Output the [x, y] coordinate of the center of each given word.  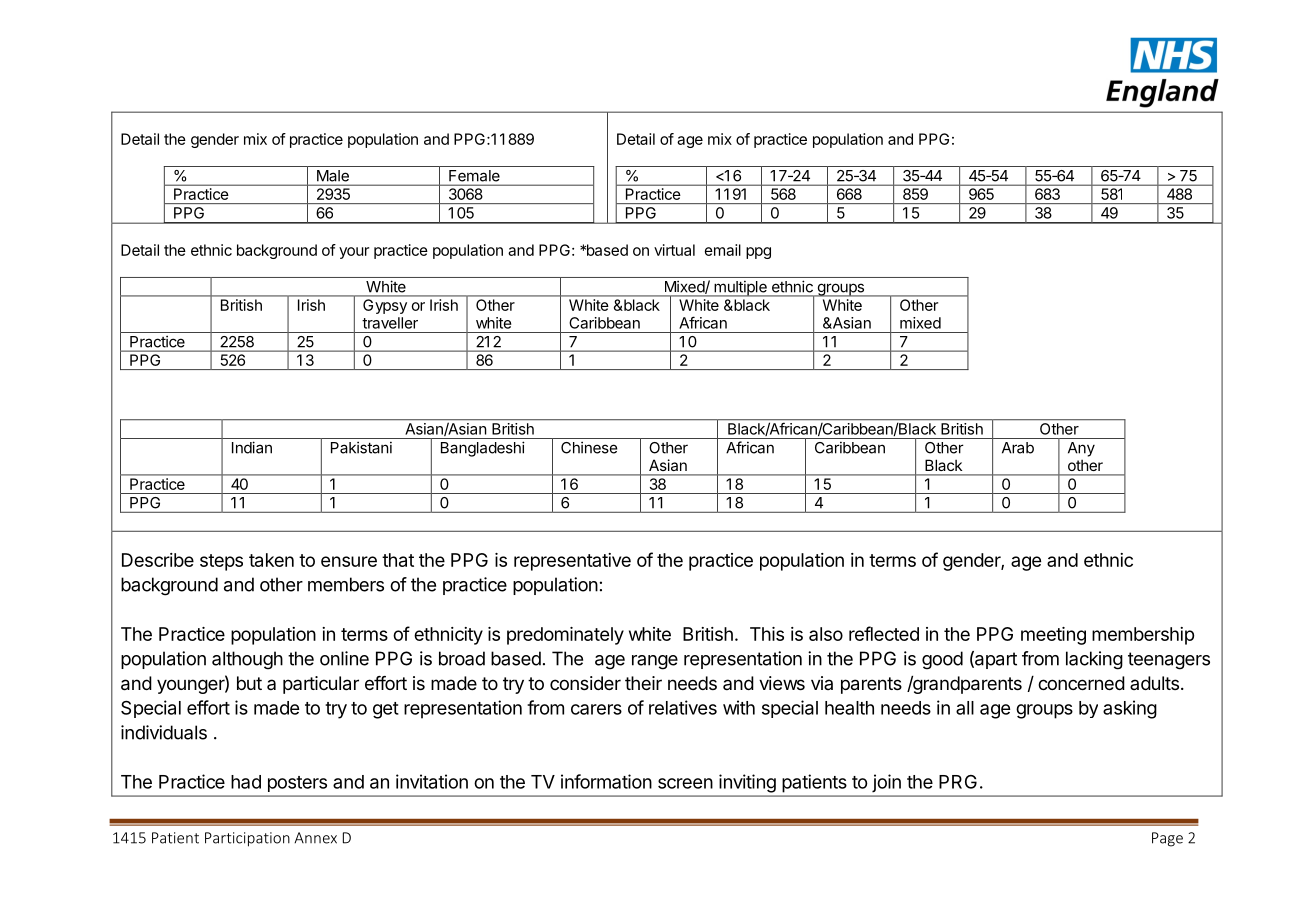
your [354, 253]
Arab [1018, 448]
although [247, 660]
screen [685, 783]
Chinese [589, 447]
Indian [252, 447]
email [723, 250]
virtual [674, 250]
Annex [315, 838]
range [655, 662]
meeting [1053, 636]
